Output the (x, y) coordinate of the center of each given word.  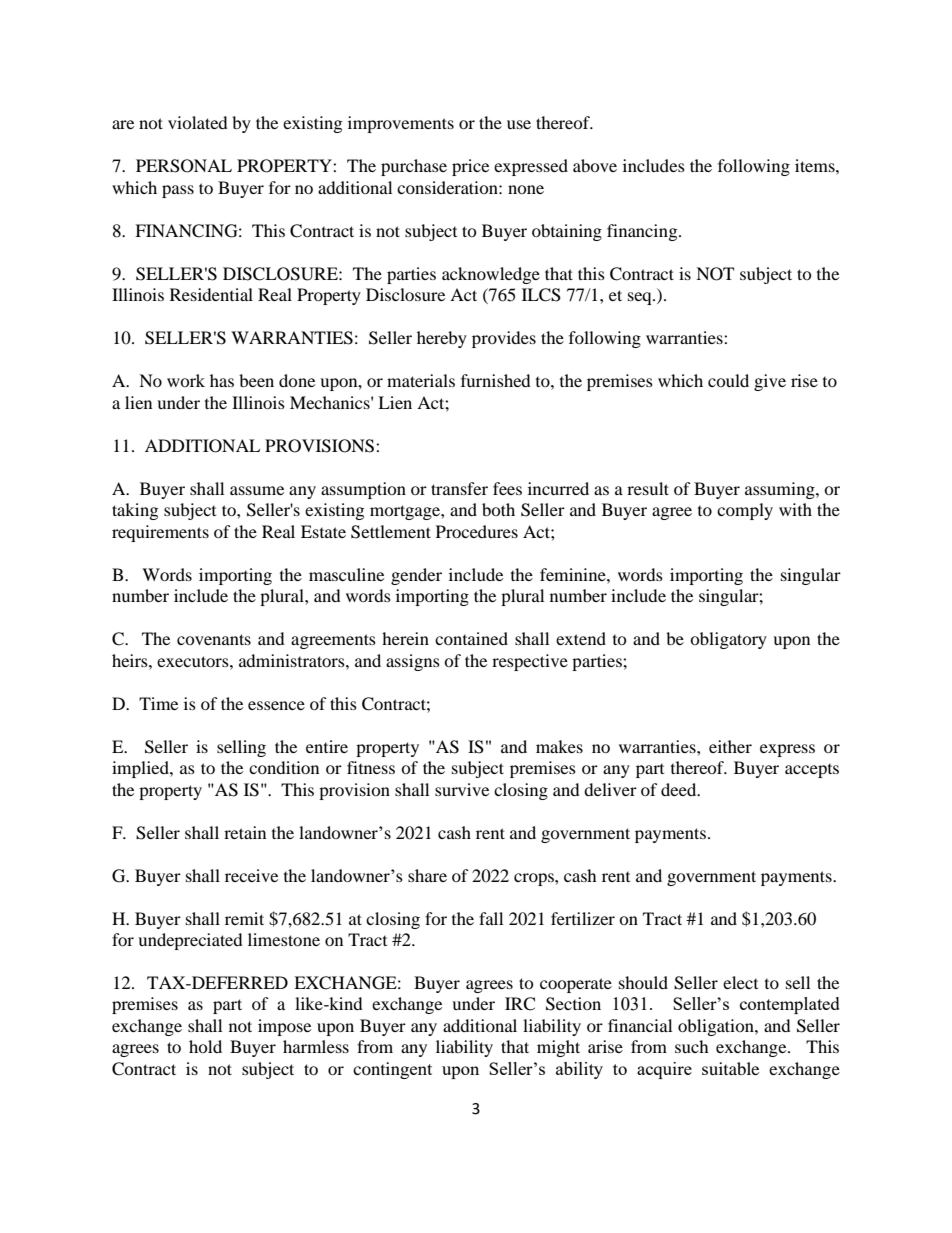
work (186, 380)
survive (462, 789)
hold (205, 1046)
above (595, 165)
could (728, 380)
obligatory (728, 640)
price (470, 167)
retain (245, 832)
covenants (214, 639)
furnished (496, 380)
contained (471, 638)
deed (680, 789)
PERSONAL (184, 166)
